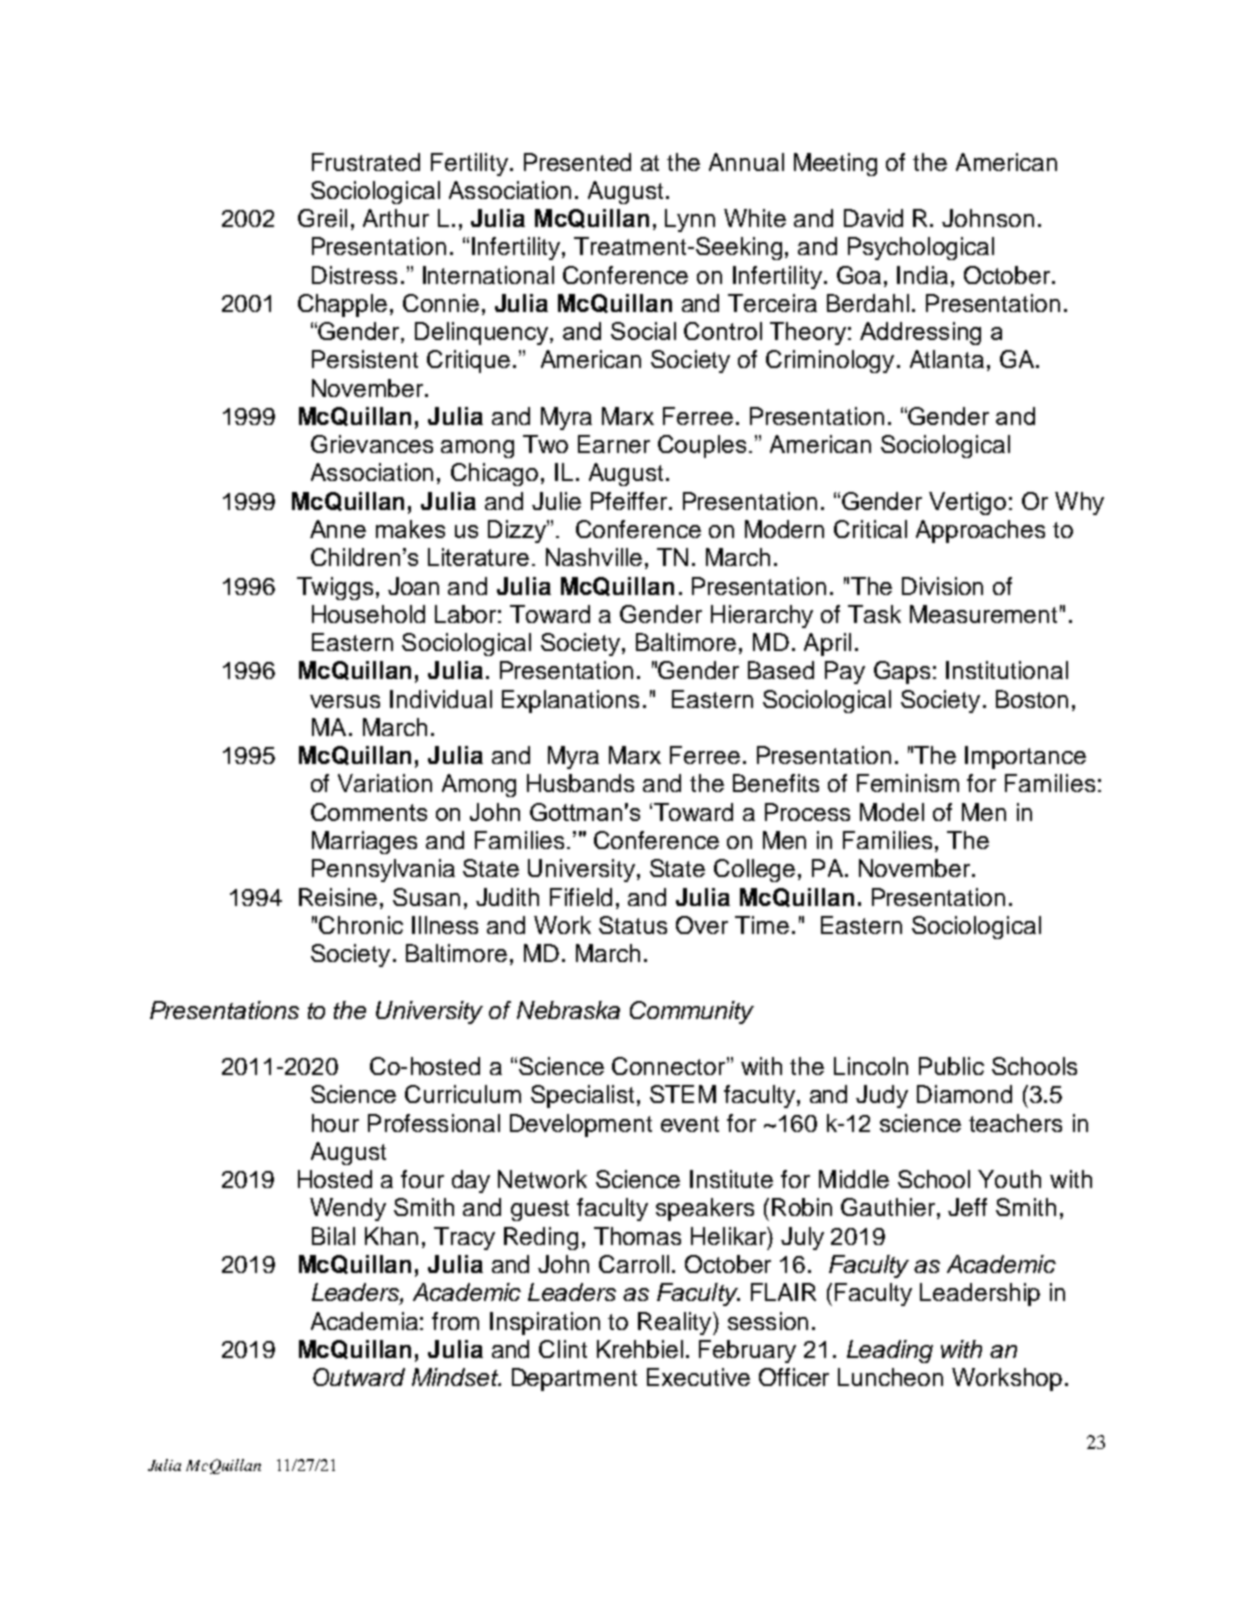  What do you see at coordinates (702, 925) in the document?
I see `Over` at bounding box center [702, 925].
